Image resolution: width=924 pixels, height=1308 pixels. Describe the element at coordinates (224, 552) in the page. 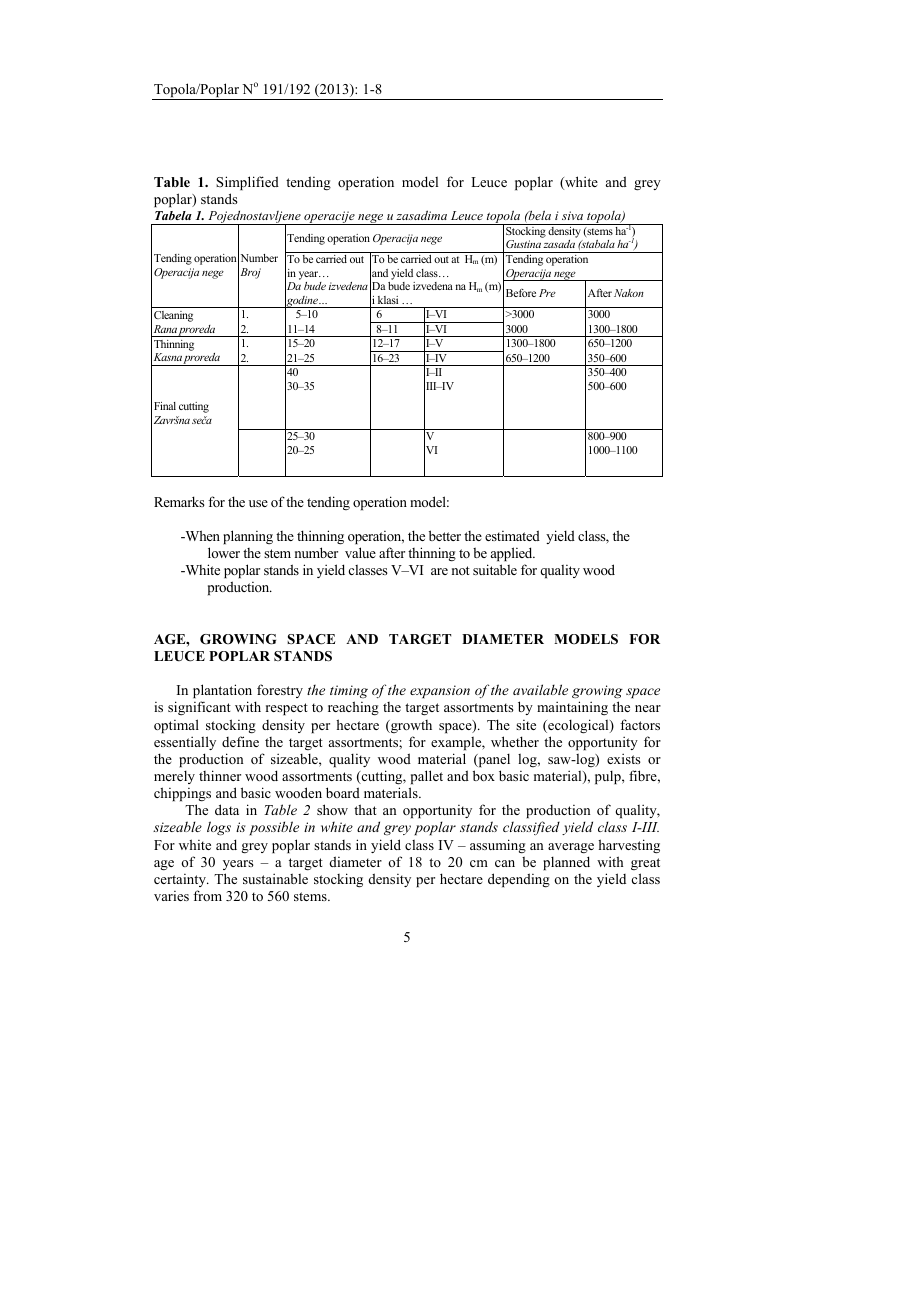

I see `lower` at that location.
